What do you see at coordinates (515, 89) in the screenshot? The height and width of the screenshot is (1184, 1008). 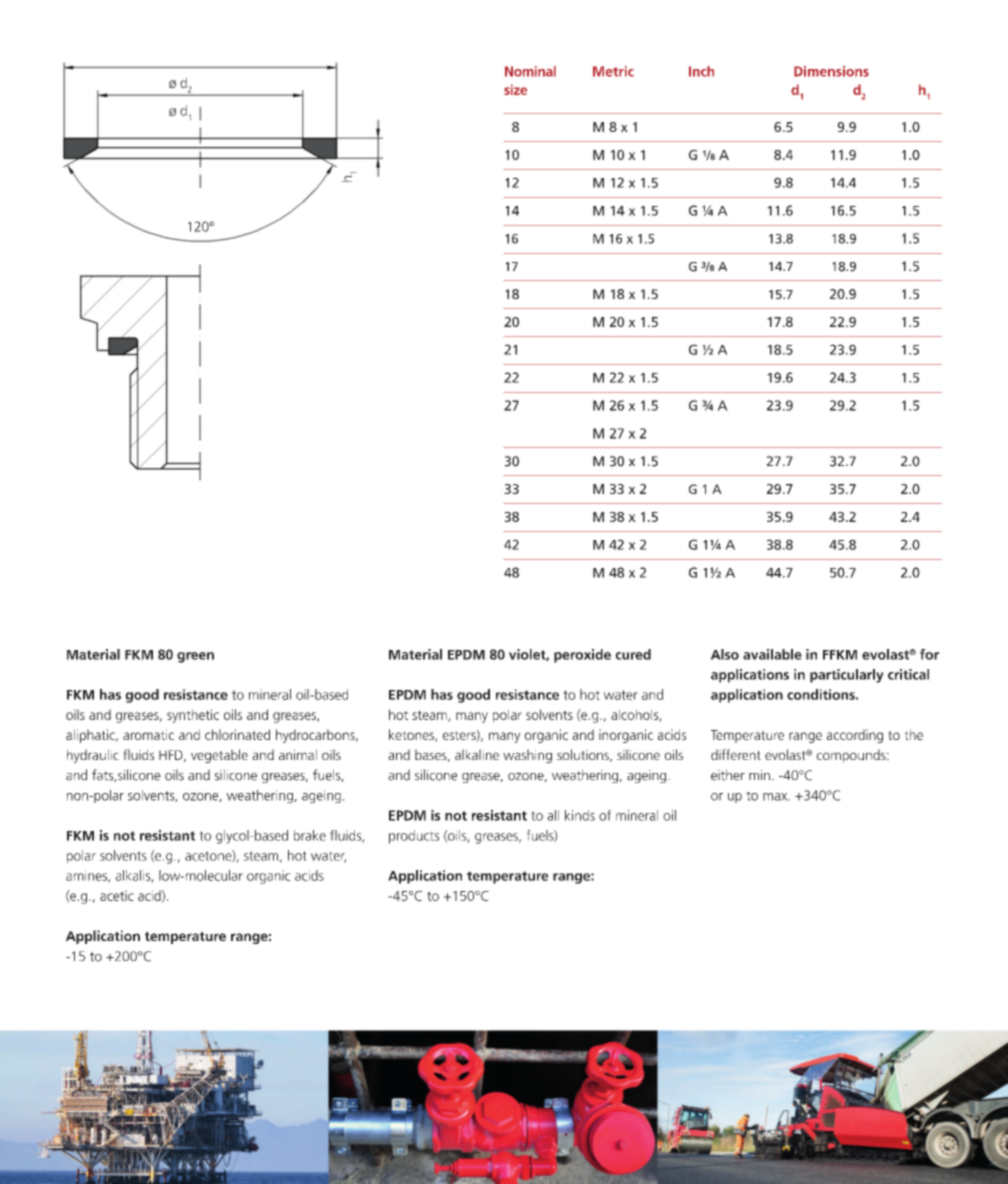 I see `size` at bounding box center [515, 89].
